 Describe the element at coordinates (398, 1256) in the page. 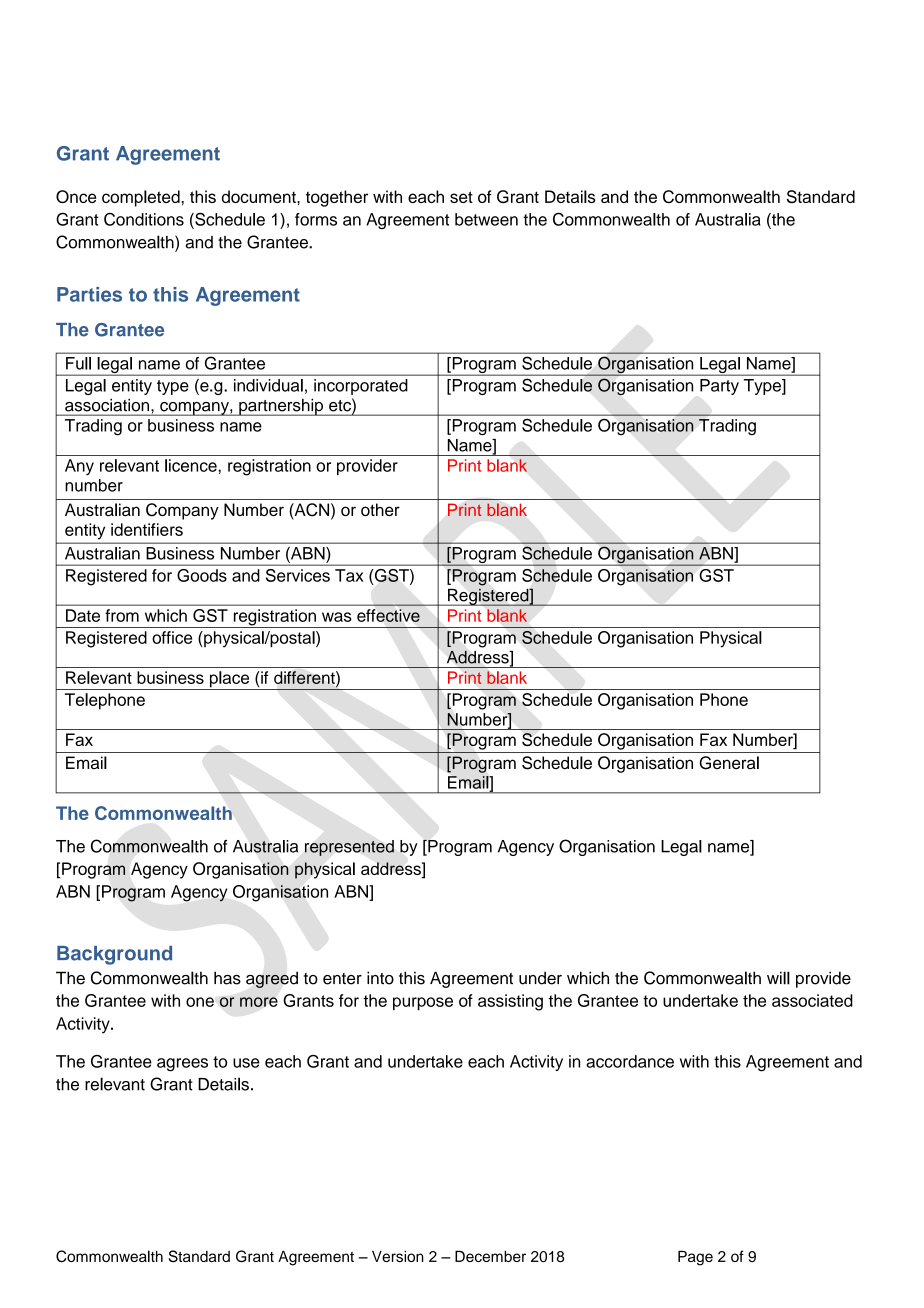

I see `Version` at that location.
